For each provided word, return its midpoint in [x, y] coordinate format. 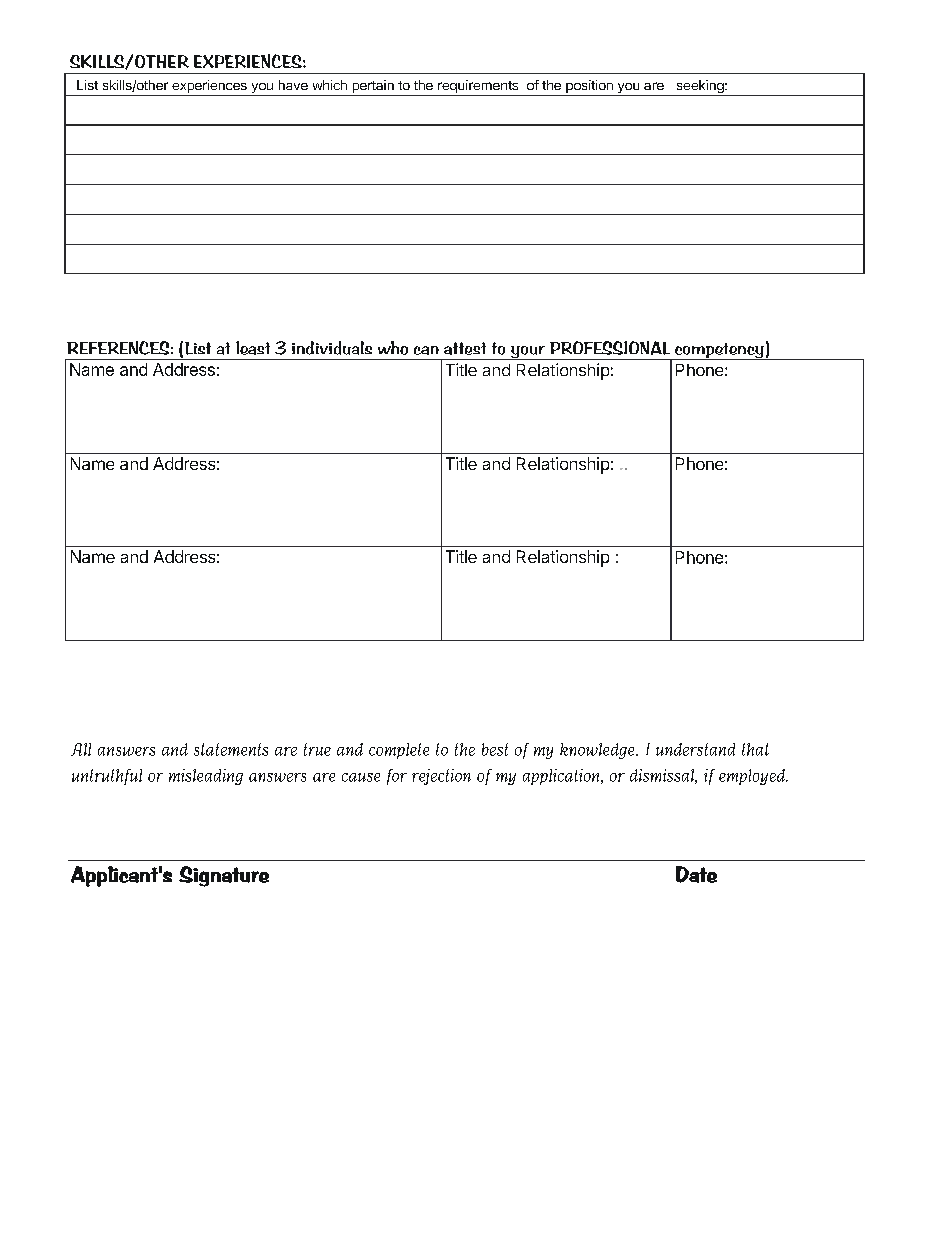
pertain [373, 88]
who [393, 348]
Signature [224, 876]
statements [231, 749]
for [397, 777]
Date [696, 874]
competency [719, 351]
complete [399, 751]
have [293, 85]
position [589, 88]
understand [695, 749]
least [253, 348]
